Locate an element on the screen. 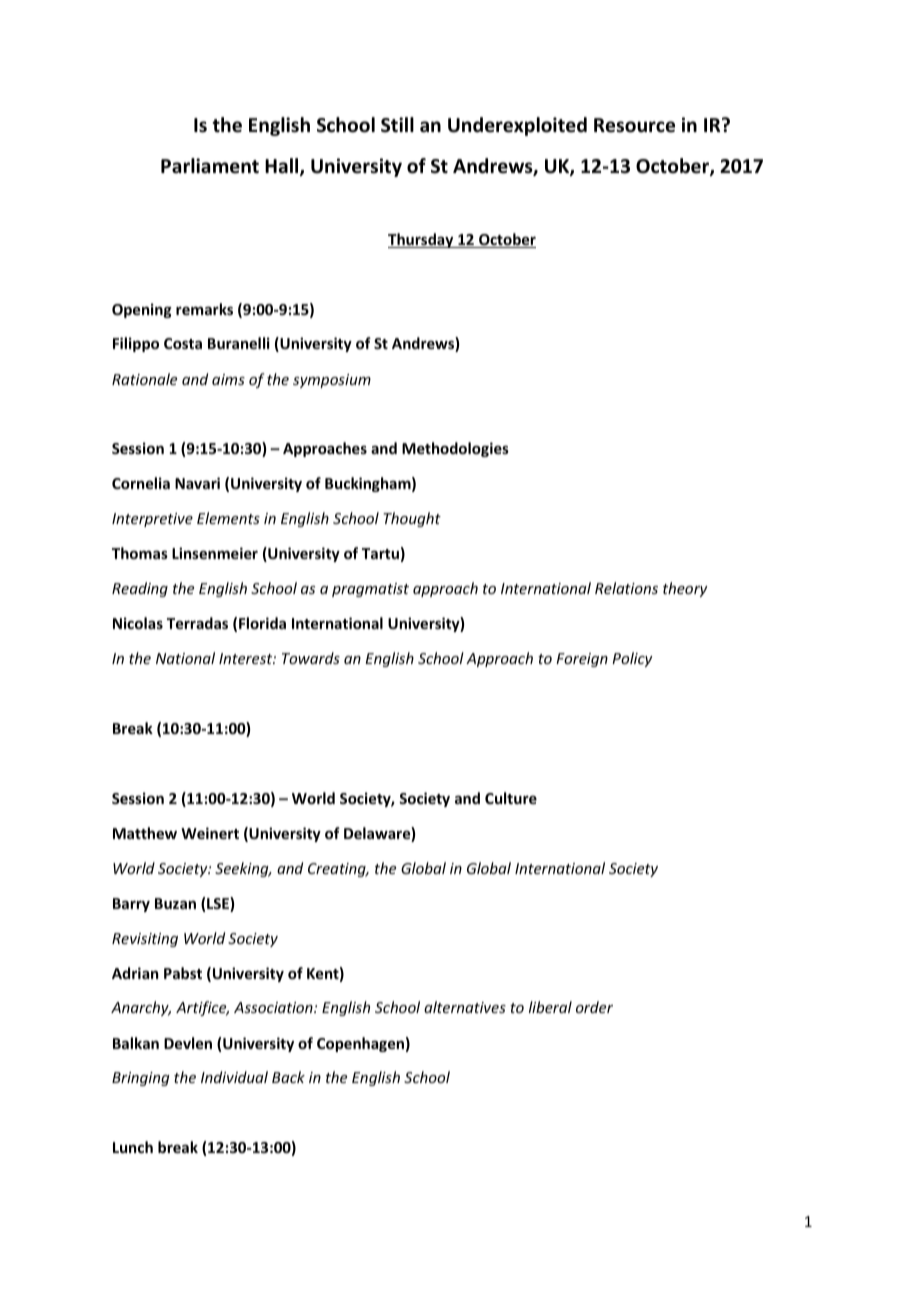  order is located at coordinates (594, 1007).
